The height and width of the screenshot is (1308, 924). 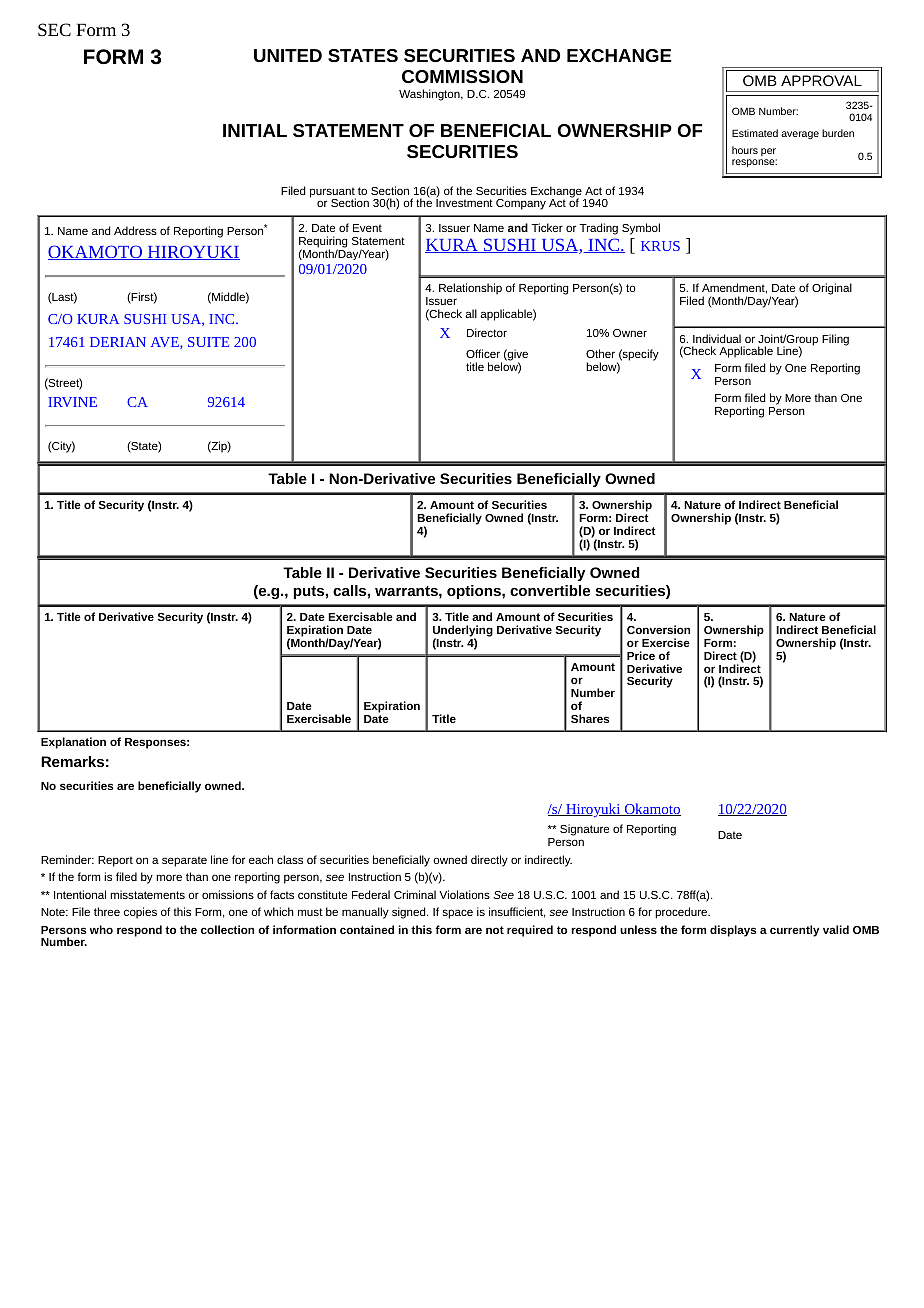 What do you see at coordinates (641, 655) in the screenshot?
I see `Price` at bounding box center [641, 655].
